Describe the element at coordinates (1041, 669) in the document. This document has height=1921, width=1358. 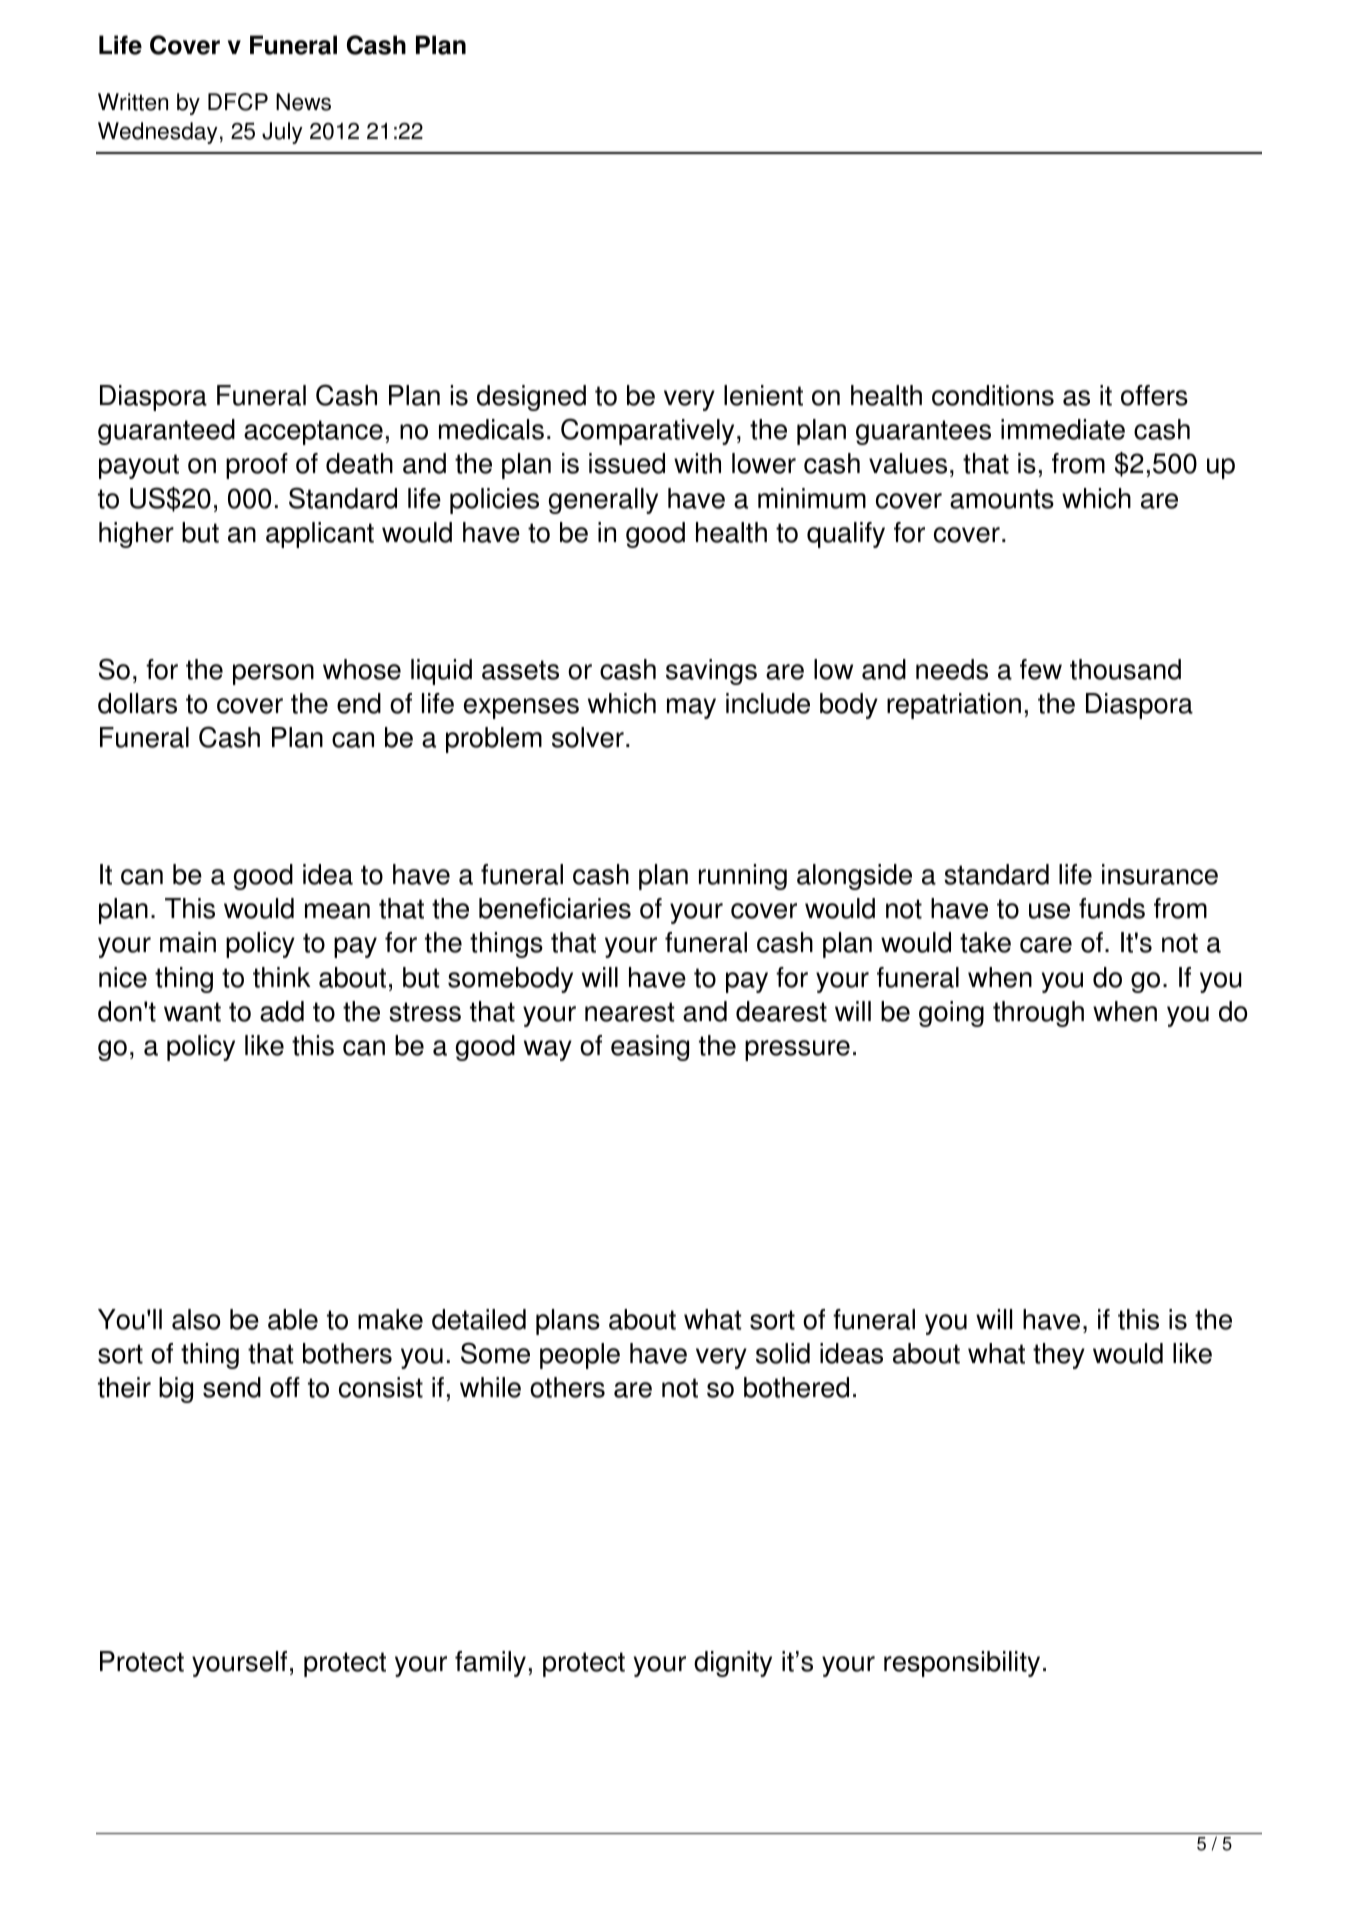
I see `few` at that location.
